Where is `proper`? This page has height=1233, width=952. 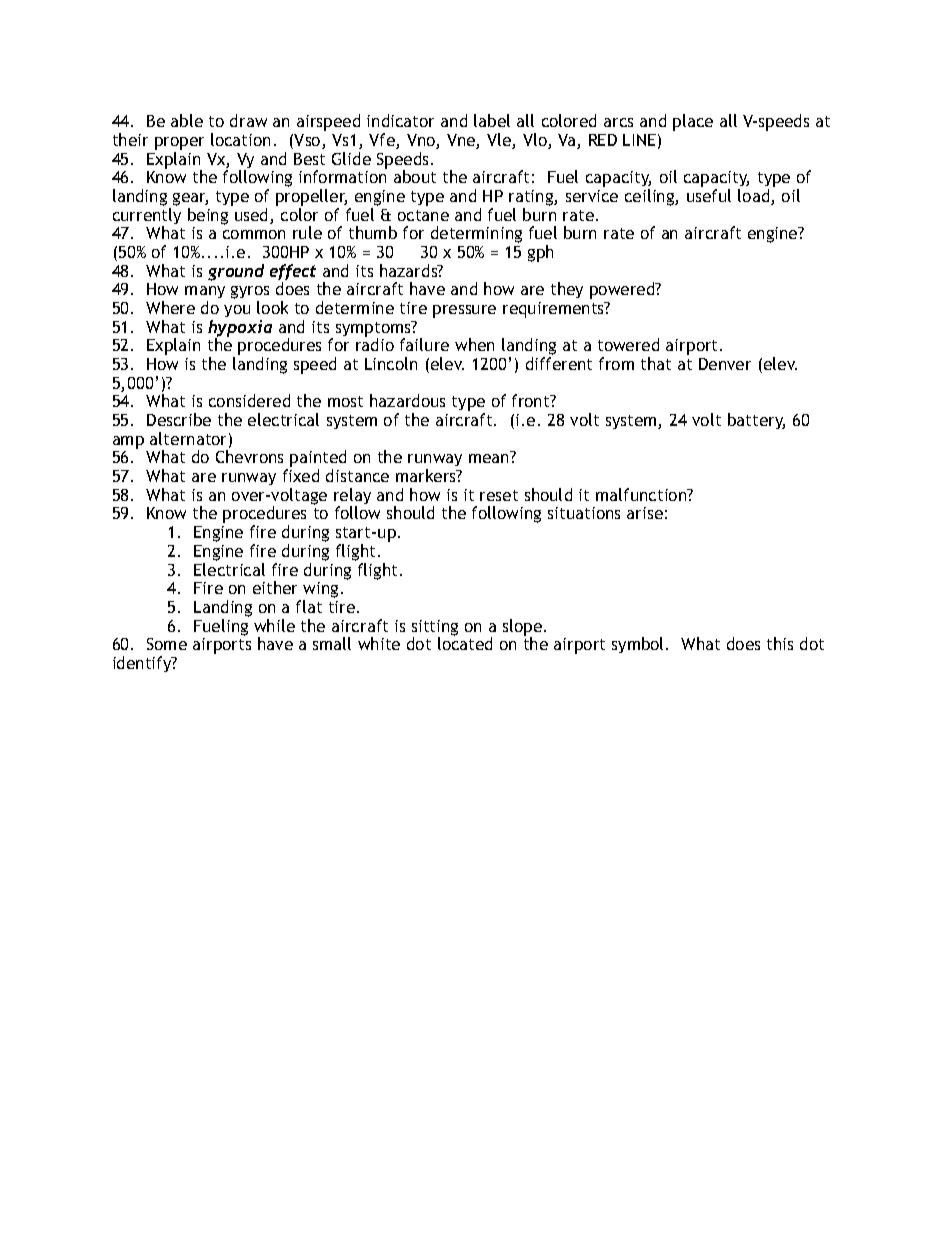 proper is located at coordinates (179, 143).
